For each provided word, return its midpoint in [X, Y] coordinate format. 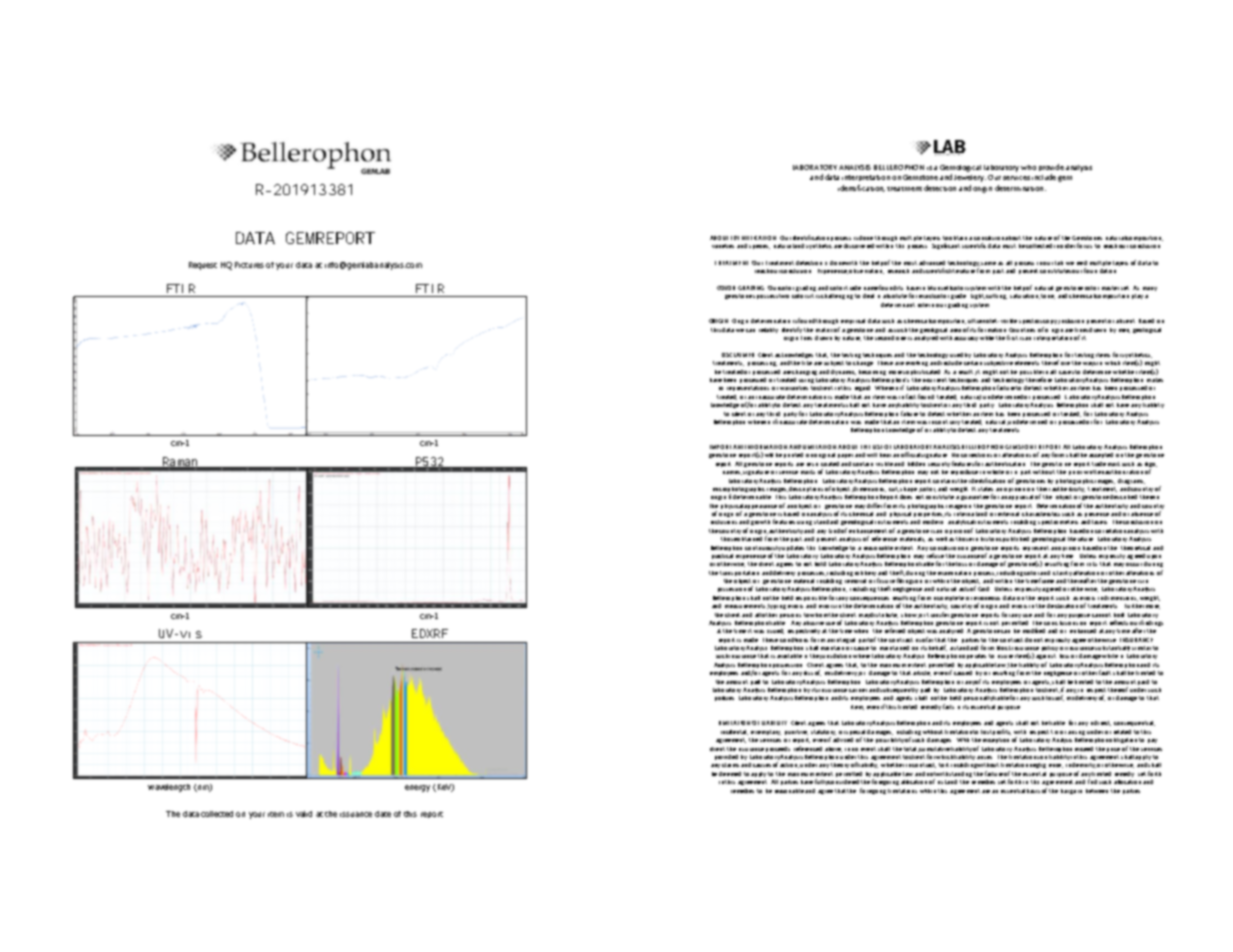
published [1016, 539]
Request [203, 266]
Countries [1022, 330]
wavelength [169, 788]
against [1046, 656]
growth [760, 522]
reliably [768, 330]
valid [304, 814]
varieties [723, 246]
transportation [739, 573]
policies [724, 698]
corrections [976, 455]
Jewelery [970, 178]
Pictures [249, 265]
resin [812, 464]
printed [793, 455]
